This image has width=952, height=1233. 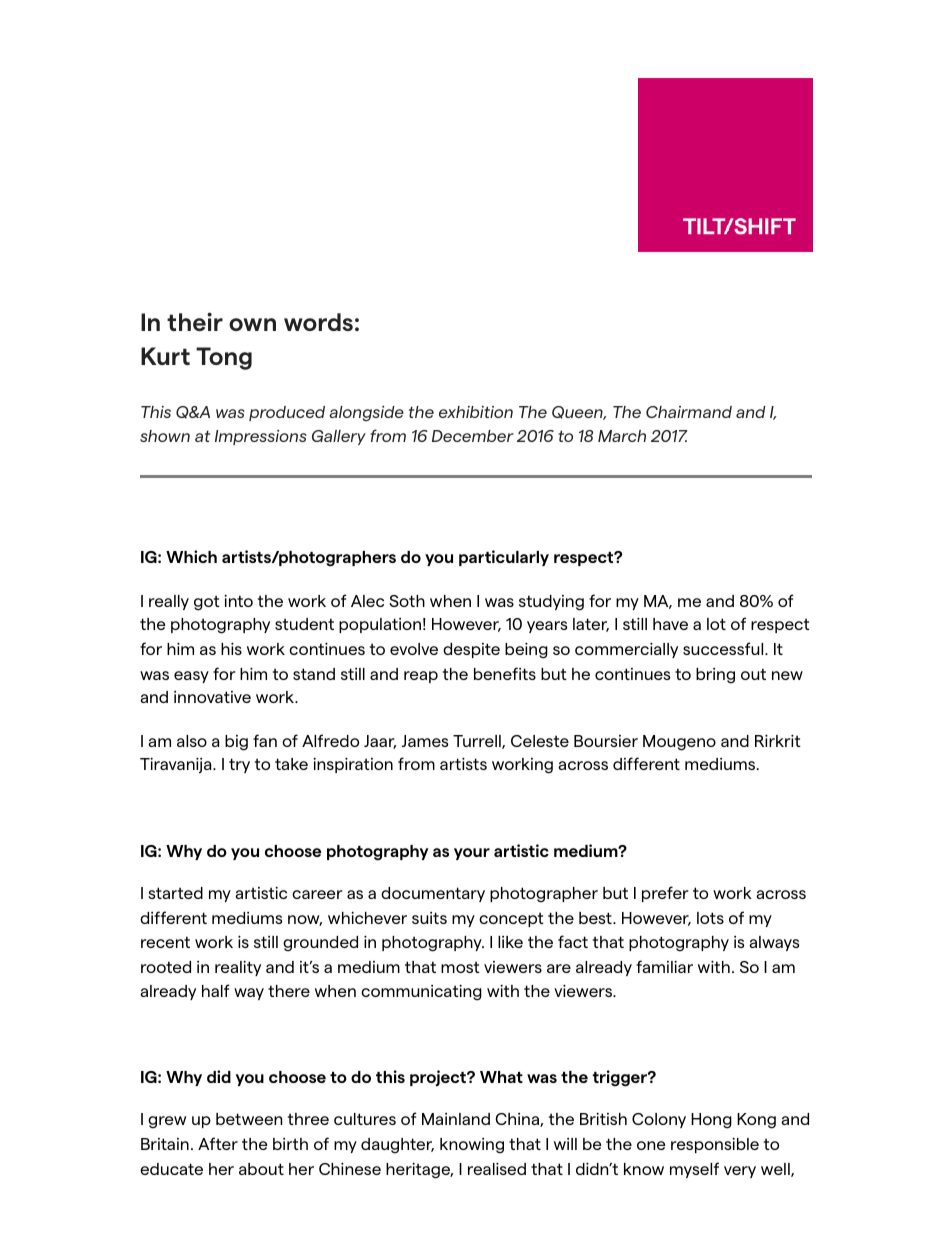 I want to click on realised, so click(x=497, y=1168).
